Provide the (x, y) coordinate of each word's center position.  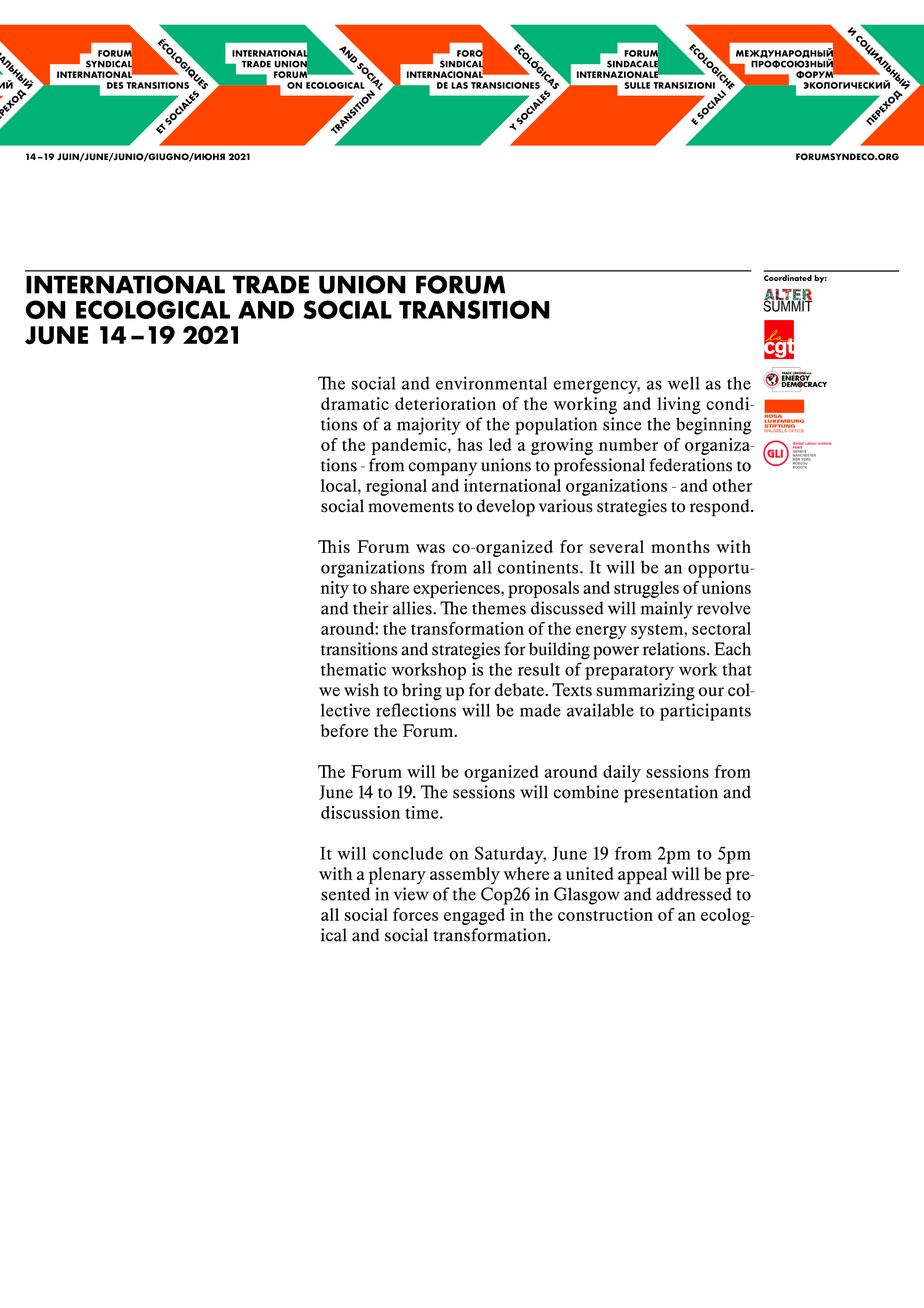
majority (429, 426)
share (389, 587)
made (540, 710)
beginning (714, 426)
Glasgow (587, 896)
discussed (567, 608)
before (344, 730)
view (411, 894)
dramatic (355, 403)
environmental (491, 383)
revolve (724, 608)
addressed (694, 894)
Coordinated (788, 278)
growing (562, 446)
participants (705, 712)
